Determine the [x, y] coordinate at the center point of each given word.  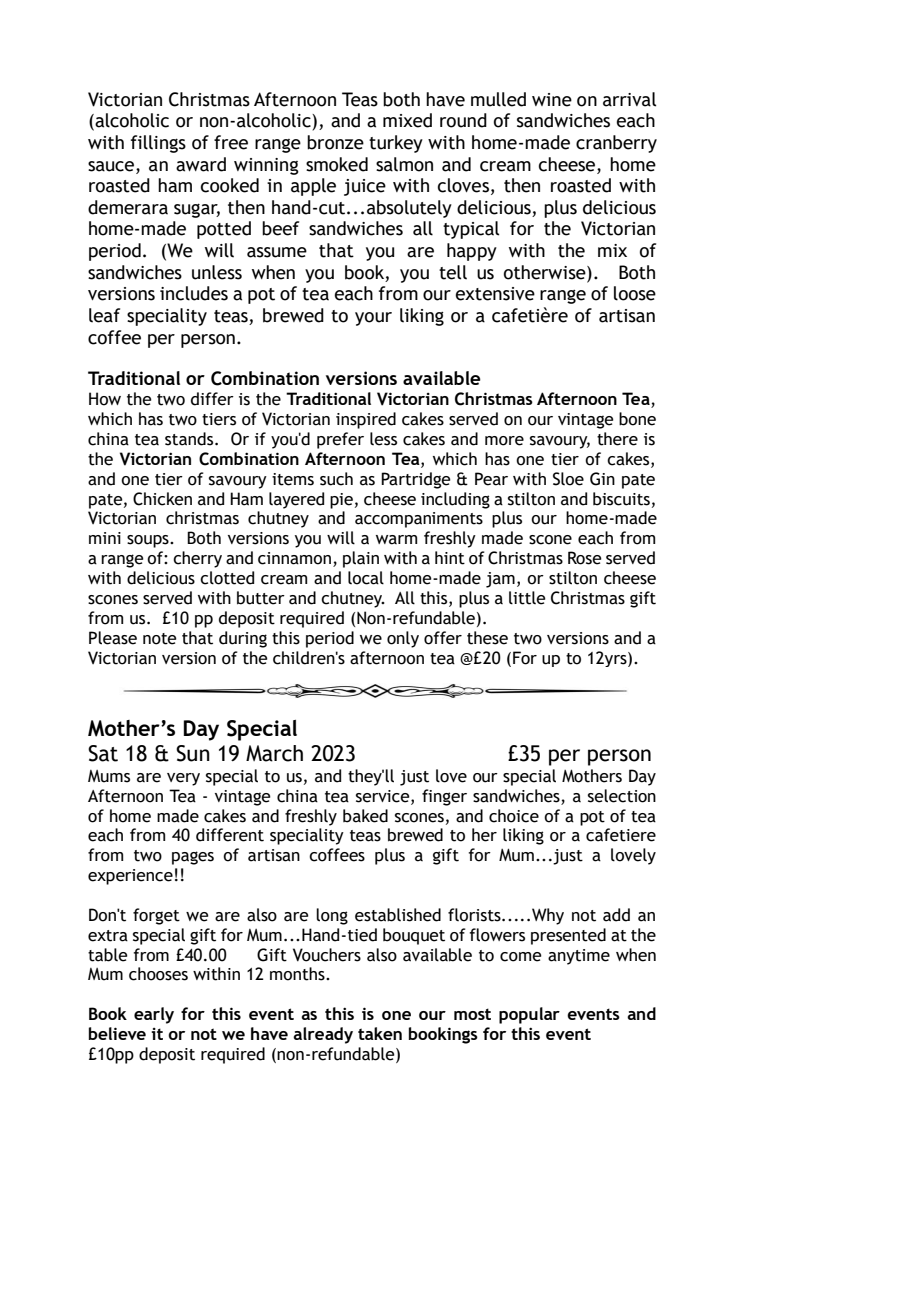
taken [380, 1033]
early [154, 1015]
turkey [396, 144]
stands [190, 439]
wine [552, 100]
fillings [158, 144]
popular [529, 1015]
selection [622, 796]
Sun [193, 753]
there [617, 439]
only [403, 639]
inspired [366, 420]
